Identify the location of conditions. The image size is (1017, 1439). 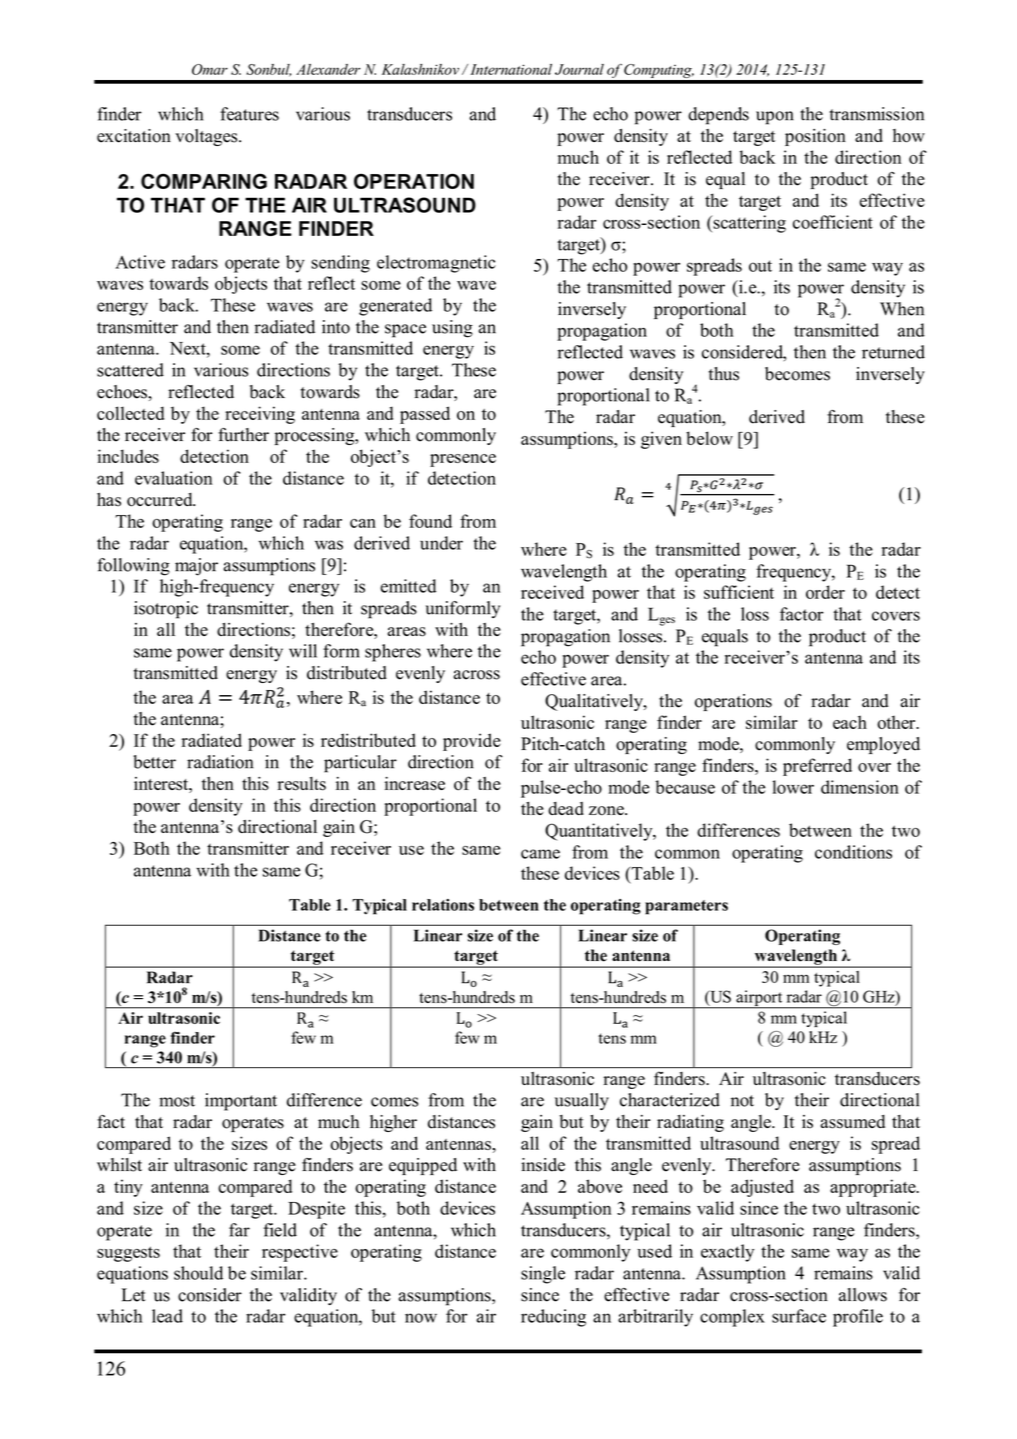
(853, 852).
